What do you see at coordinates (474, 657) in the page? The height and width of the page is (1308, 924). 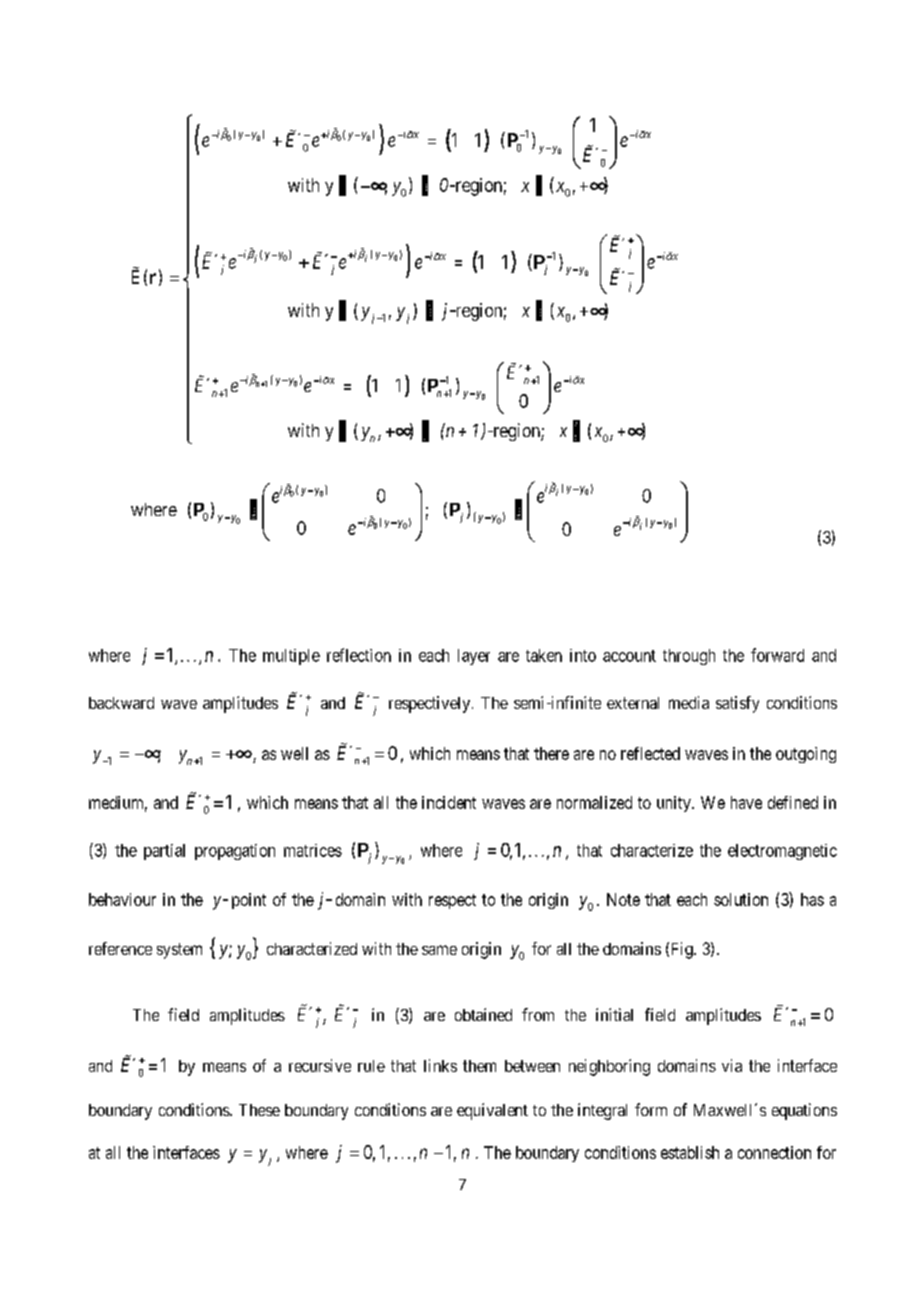 I see `layer` at bounding box center [474, 657].
